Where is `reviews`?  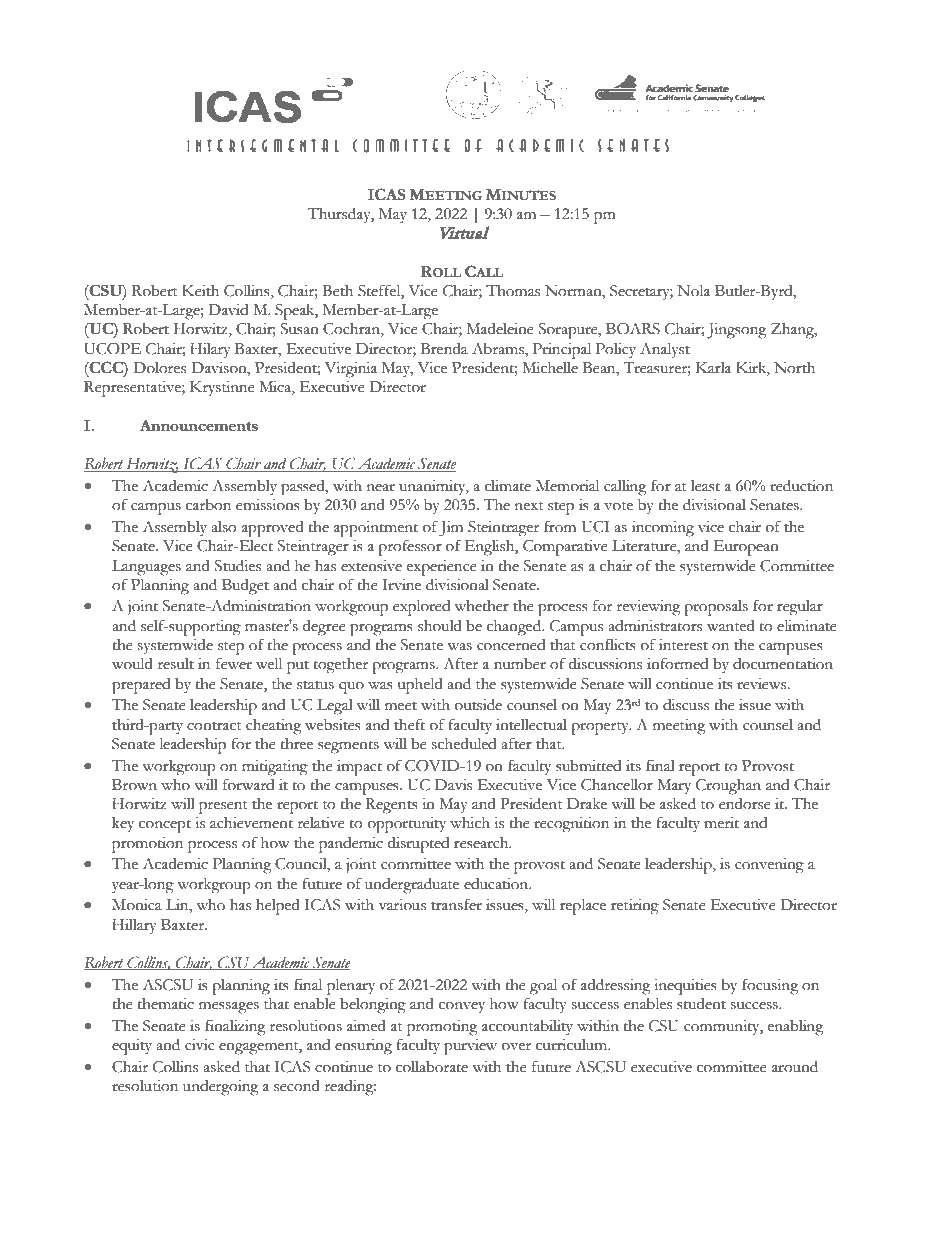 reviews is located at coordinates (762, 684).
